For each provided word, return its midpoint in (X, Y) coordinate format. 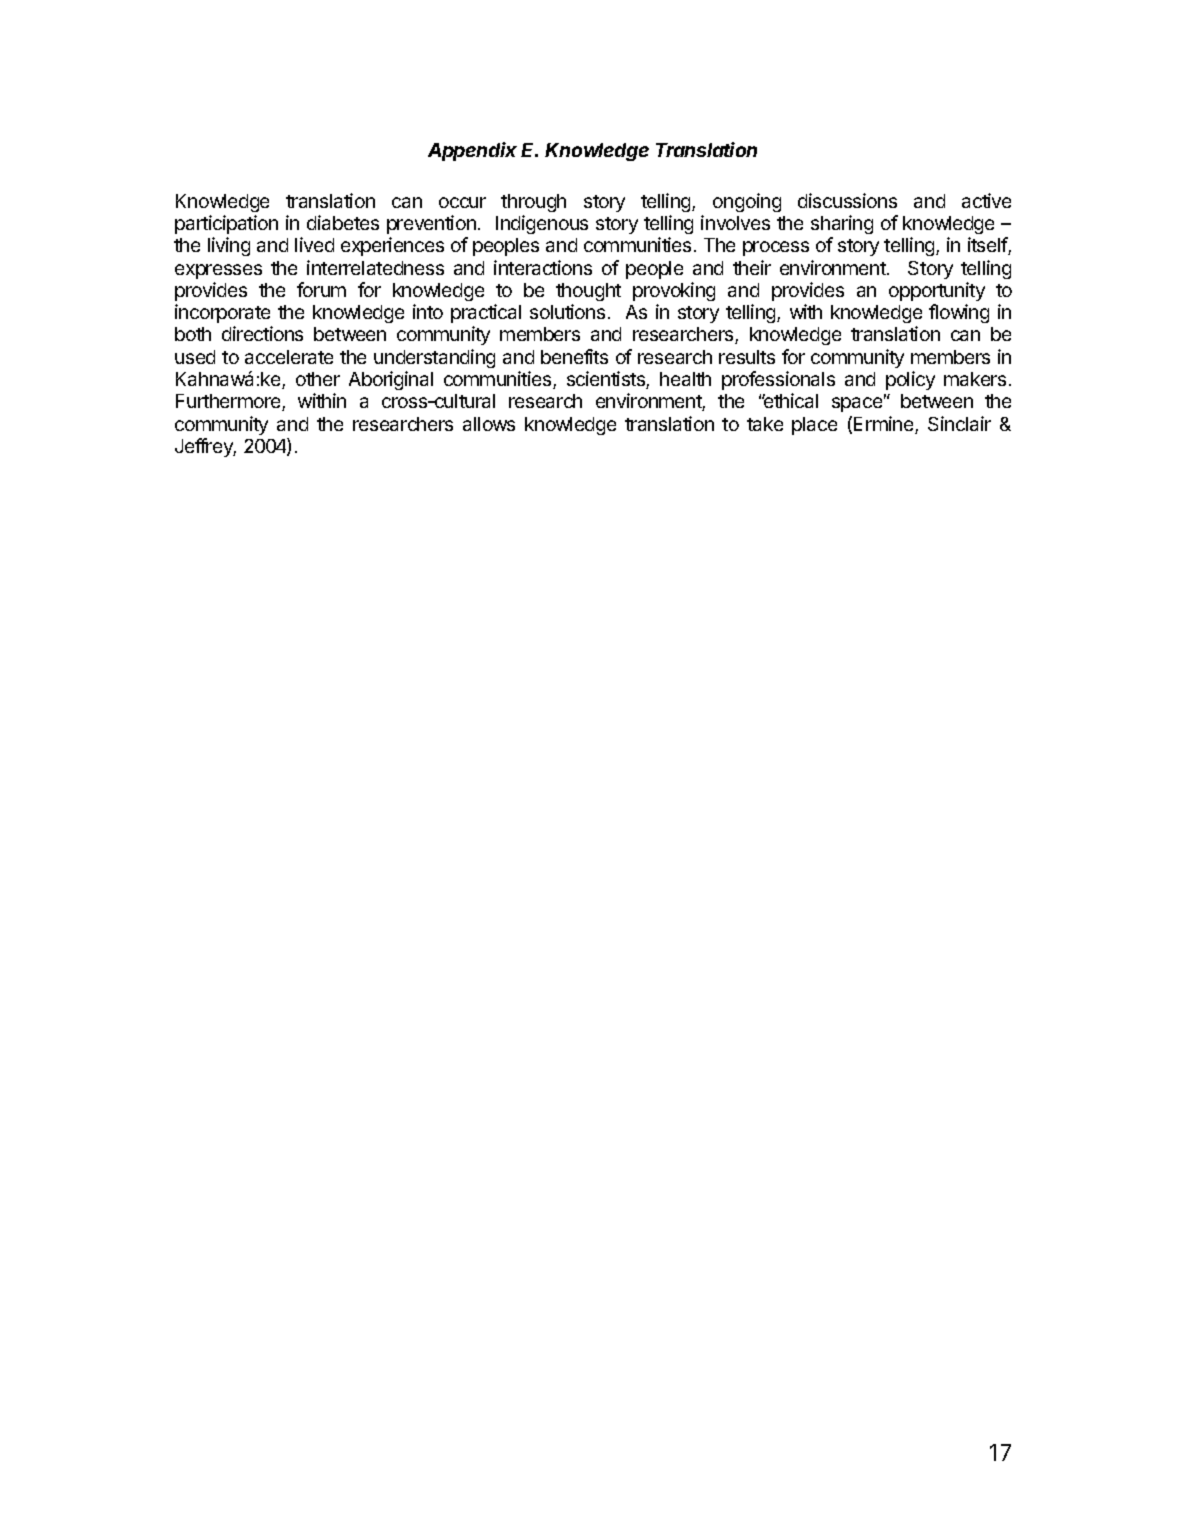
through (533, 203)
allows (489, 424)
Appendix (472, 151)
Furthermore (229, 402)
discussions (847, 200)
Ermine (885, 425)
